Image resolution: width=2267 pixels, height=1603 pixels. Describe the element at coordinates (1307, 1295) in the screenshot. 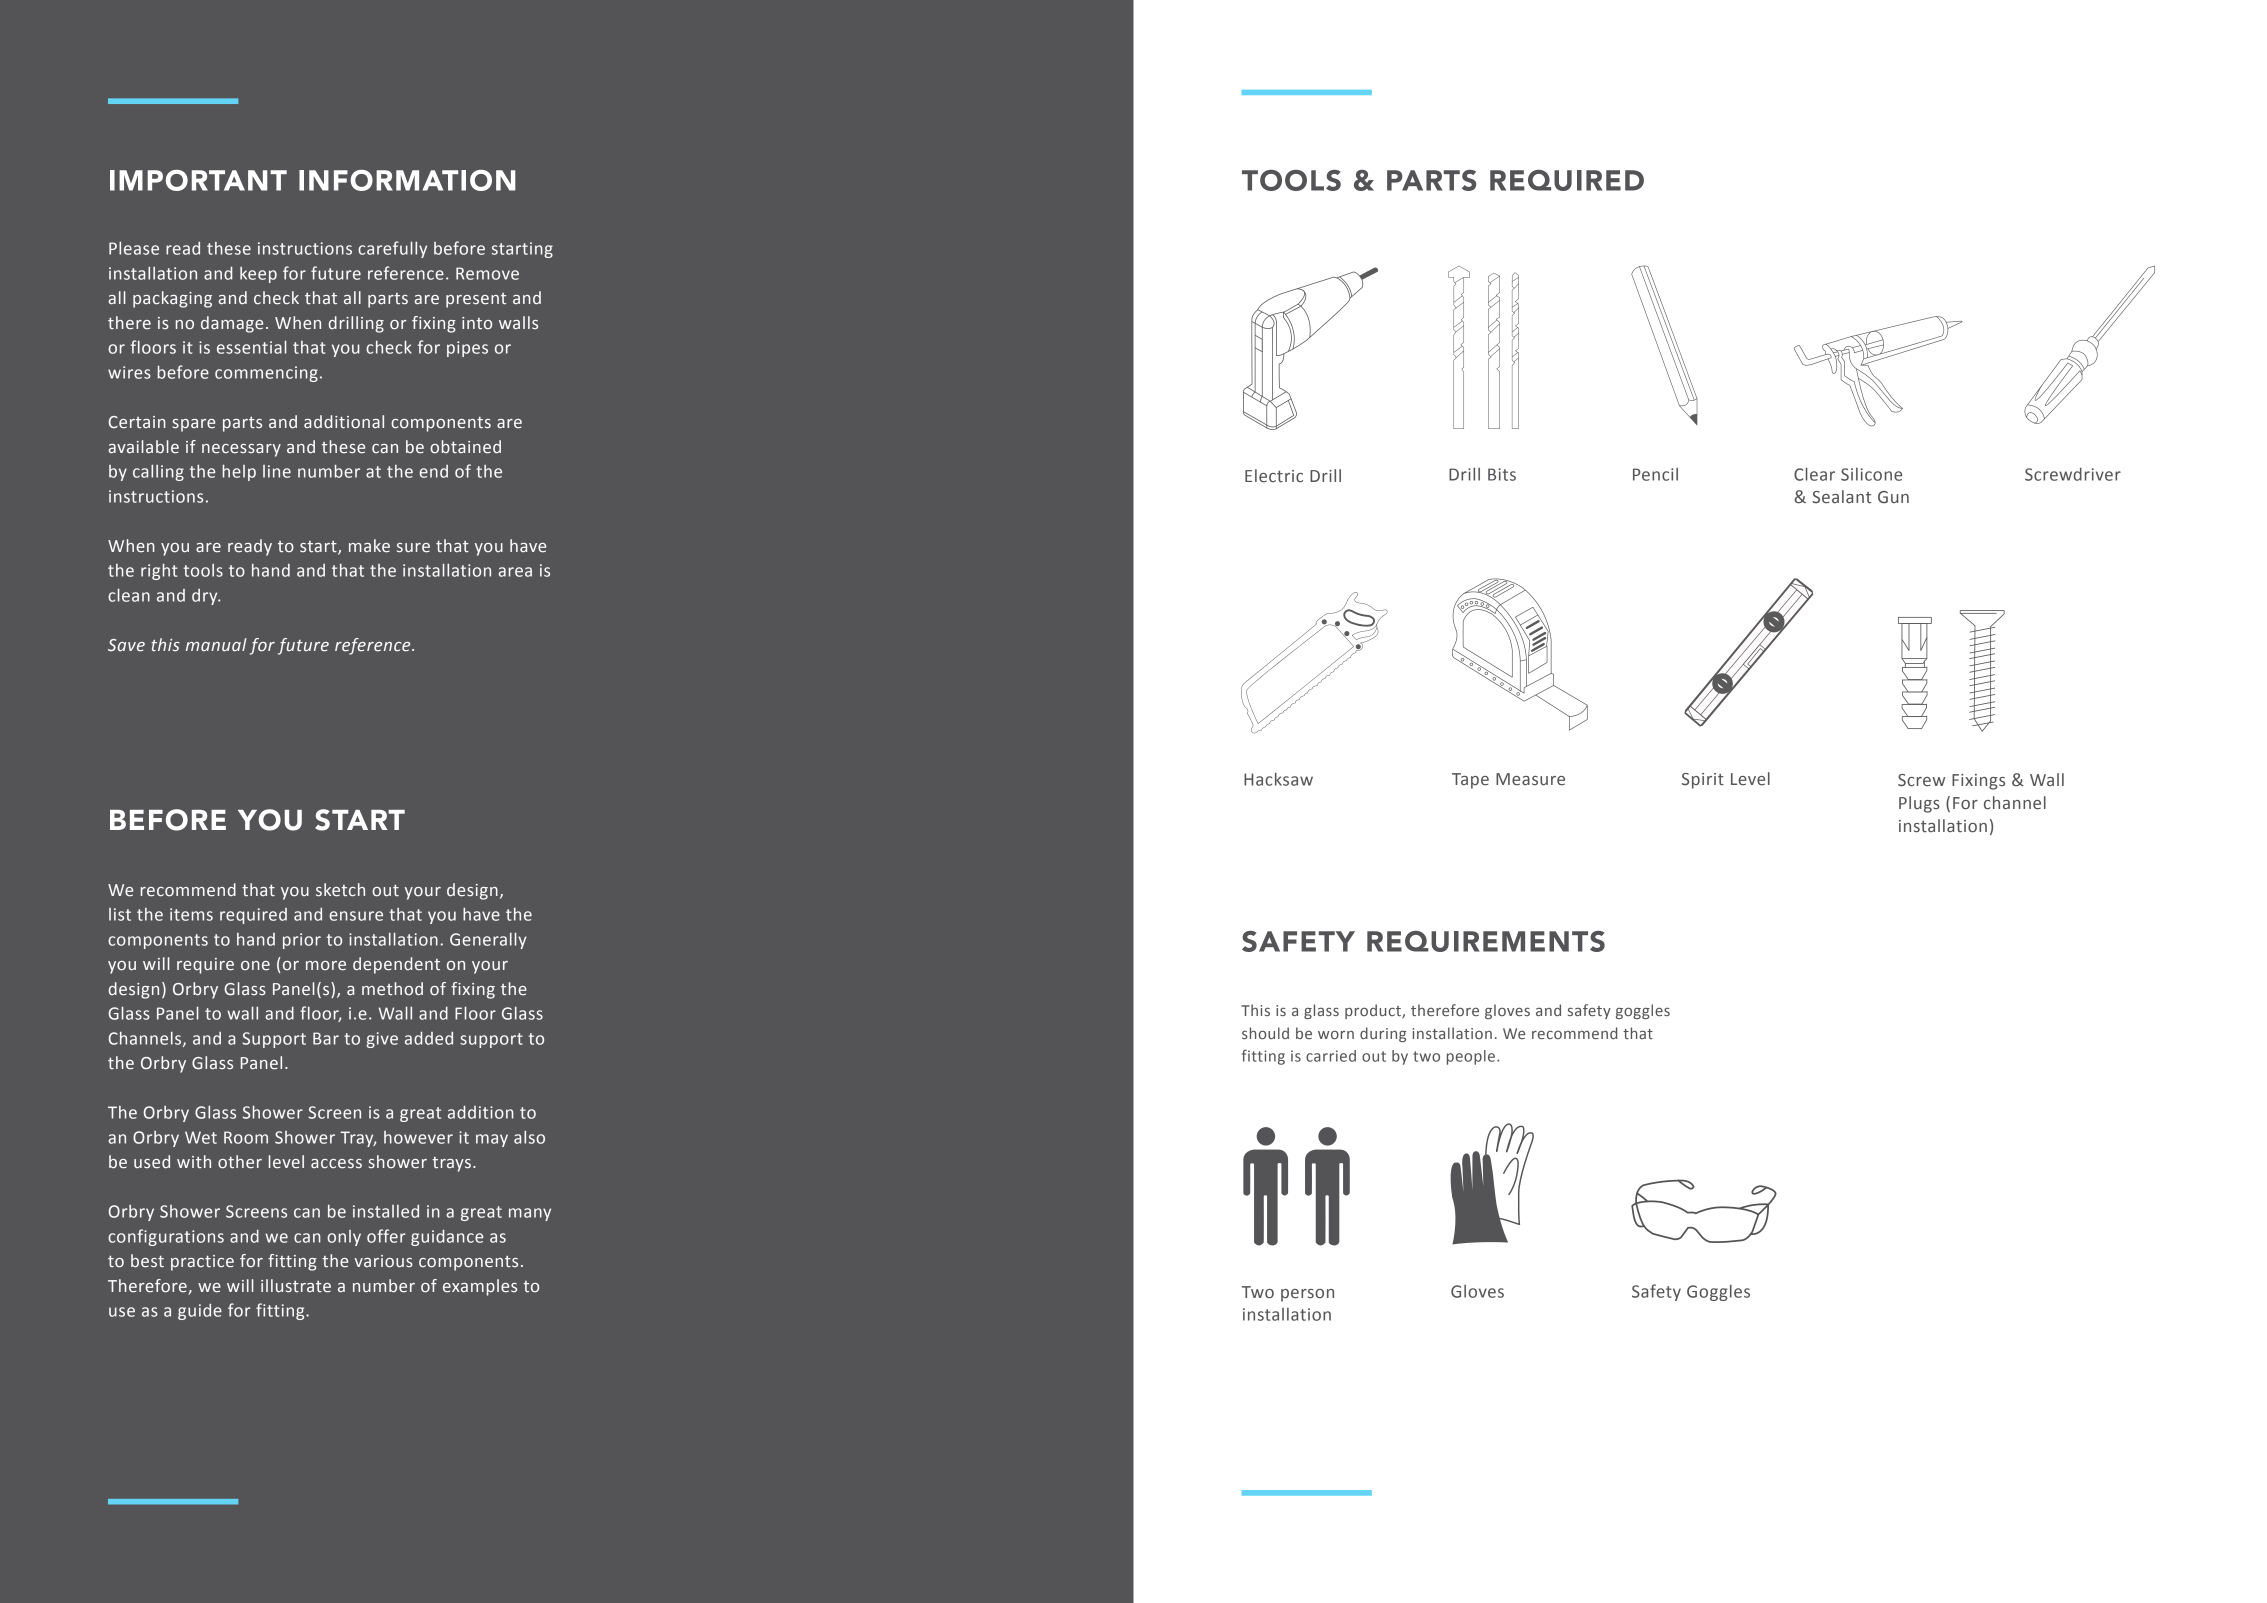

I see `person` at that location.
